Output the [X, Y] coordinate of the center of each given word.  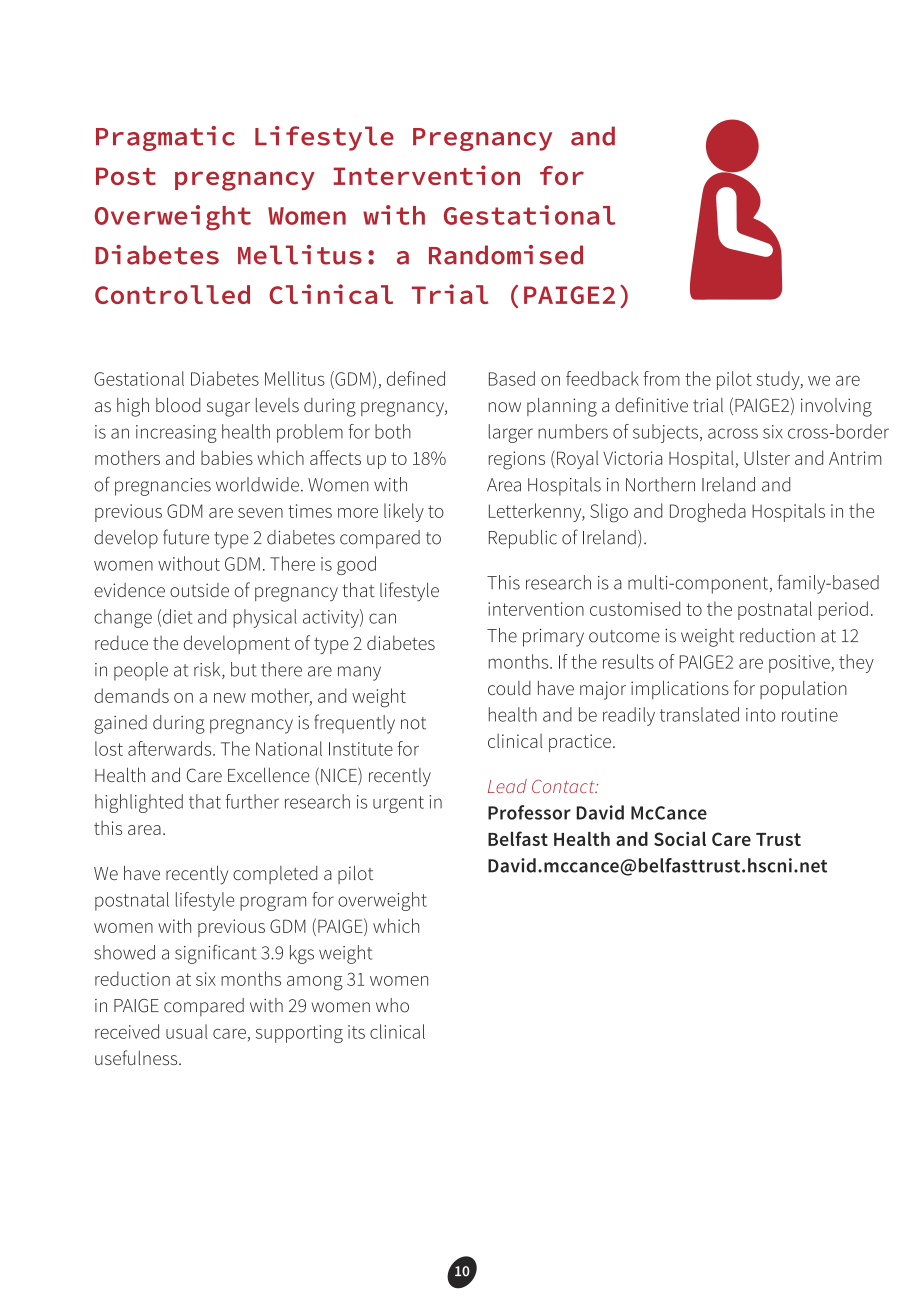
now [505, 407]
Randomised [506, 255]
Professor [529, 812]
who [392, 1005]
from [661, 378]
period [843, 610]
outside [199, 590]
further [252, 801]
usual [187, 1031]
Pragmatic [165, 138]
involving [836, 407]
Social [680, 839]
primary [553, 638]
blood [178, 404]
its [356, 1032]
